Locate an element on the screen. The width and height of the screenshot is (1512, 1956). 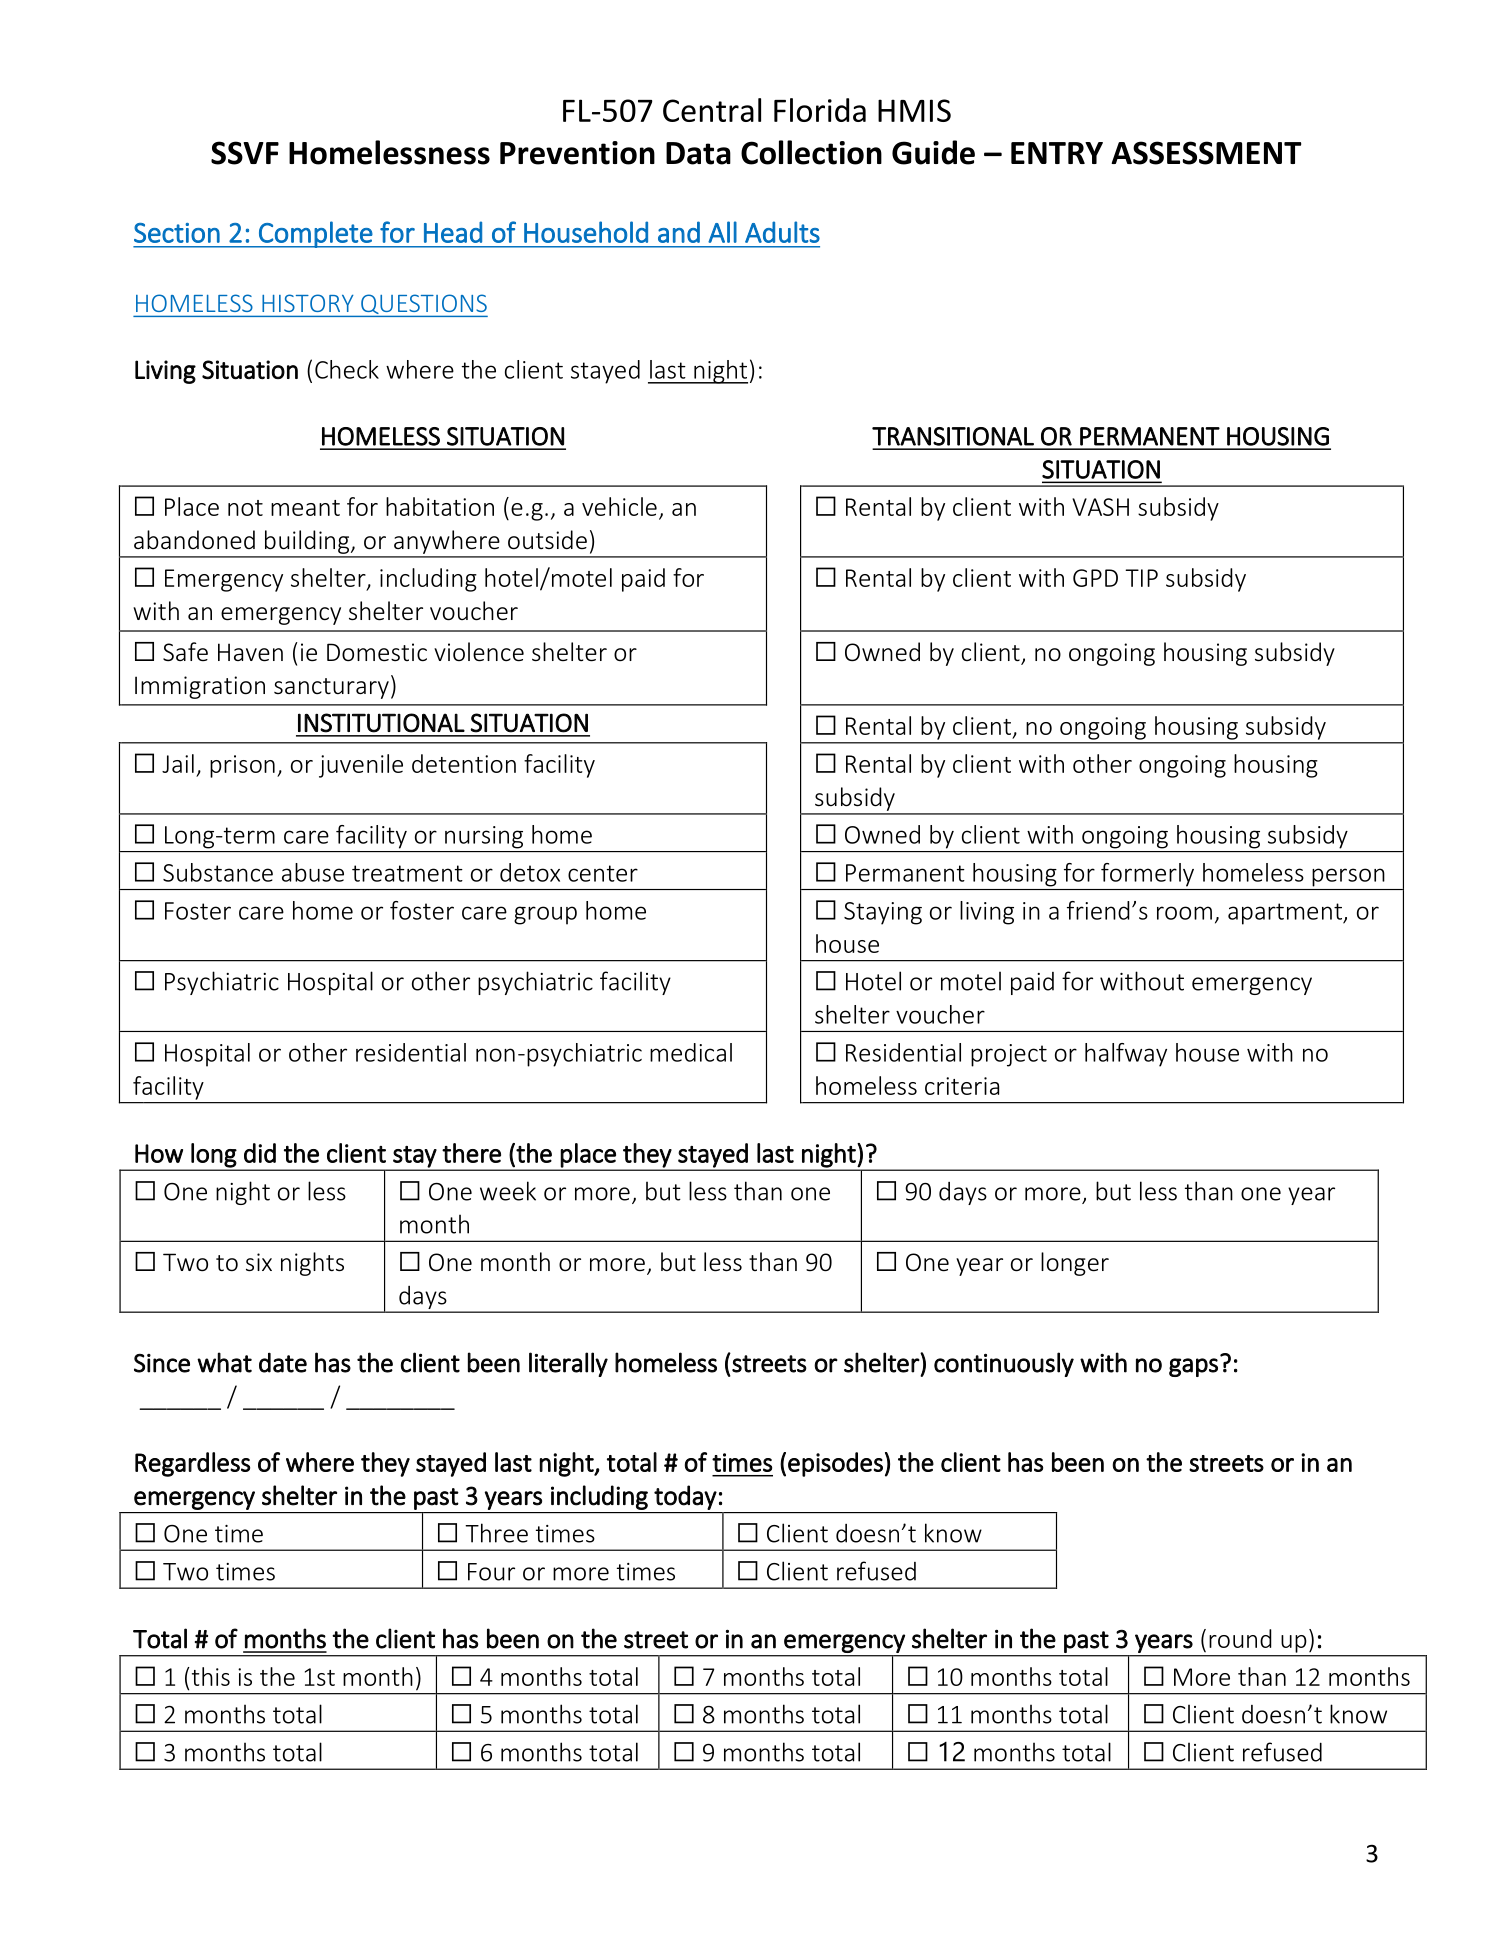
room is located at coordinates (1184, 913).
